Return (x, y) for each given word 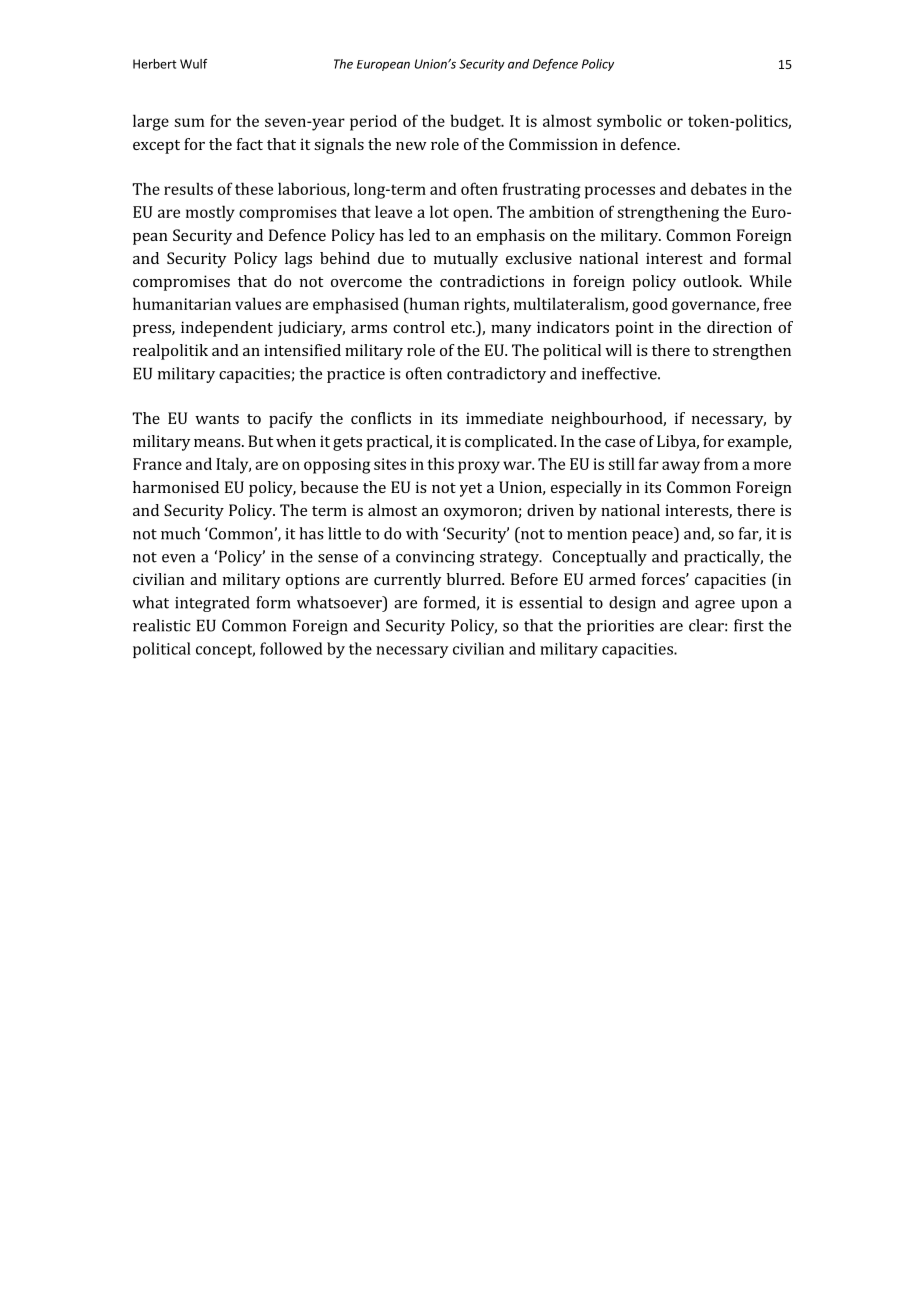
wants (217, 419)
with (422, 533)
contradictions (492, 281)
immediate (504, 418)
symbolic (629, 122)
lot (439, 211)
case (620, 443)
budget (476, 122)
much (180, 533)
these (254, 188)
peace (653, 537)
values (258, 303)
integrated (212, 604)
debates (719, 188)
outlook (712, 281)
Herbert (155, 64)
